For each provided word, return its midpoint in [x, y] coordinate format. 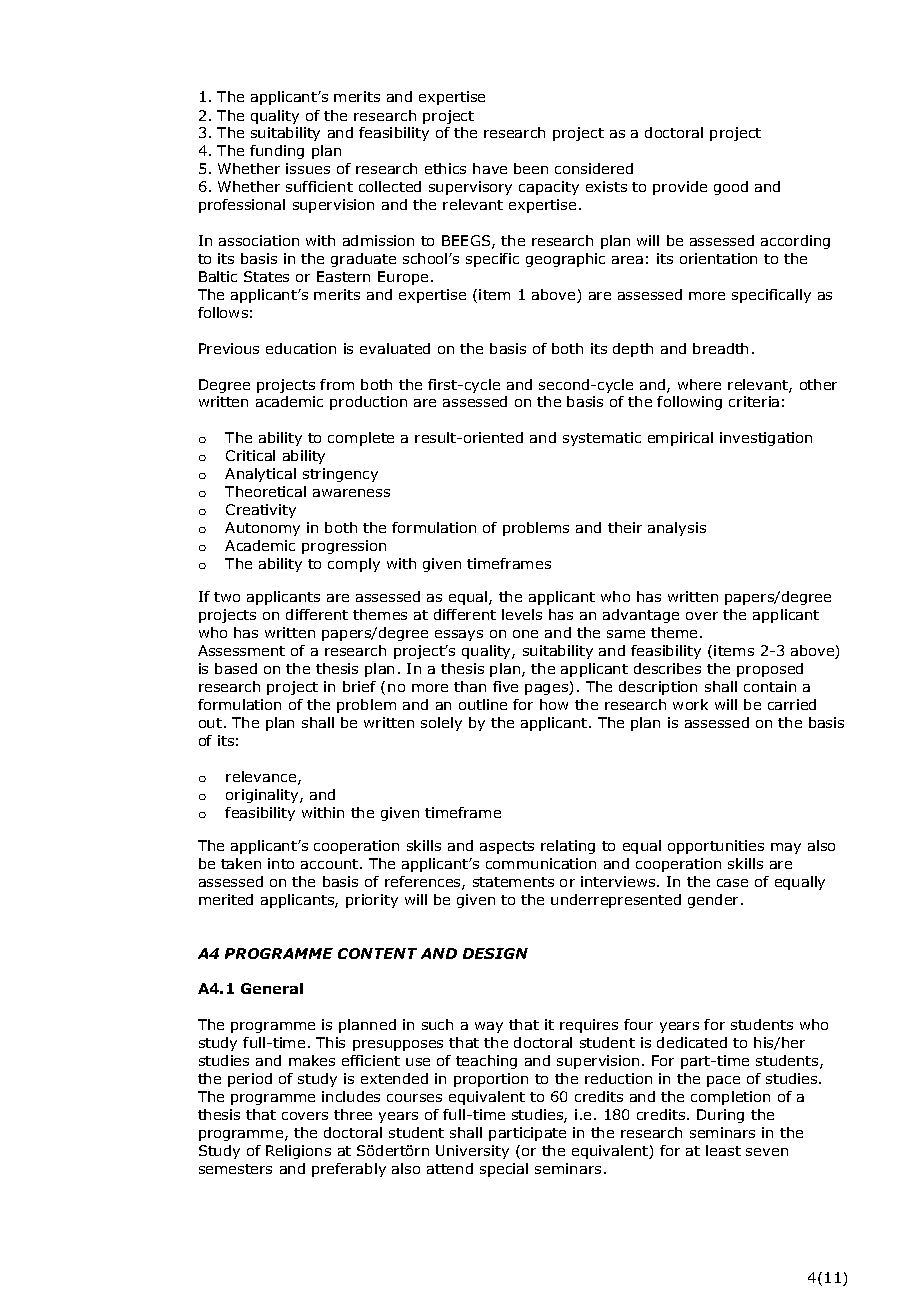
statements [513, 882]
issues [308, 168]
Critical [250, 455]
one [525, 634]
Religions [298, 1152]
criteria [754, 401]
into [281, 863]
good [731, 188]
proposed [770, 670]
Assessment [241, 650]
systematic [602, 439]
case [732, 883]
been [531, 168]
